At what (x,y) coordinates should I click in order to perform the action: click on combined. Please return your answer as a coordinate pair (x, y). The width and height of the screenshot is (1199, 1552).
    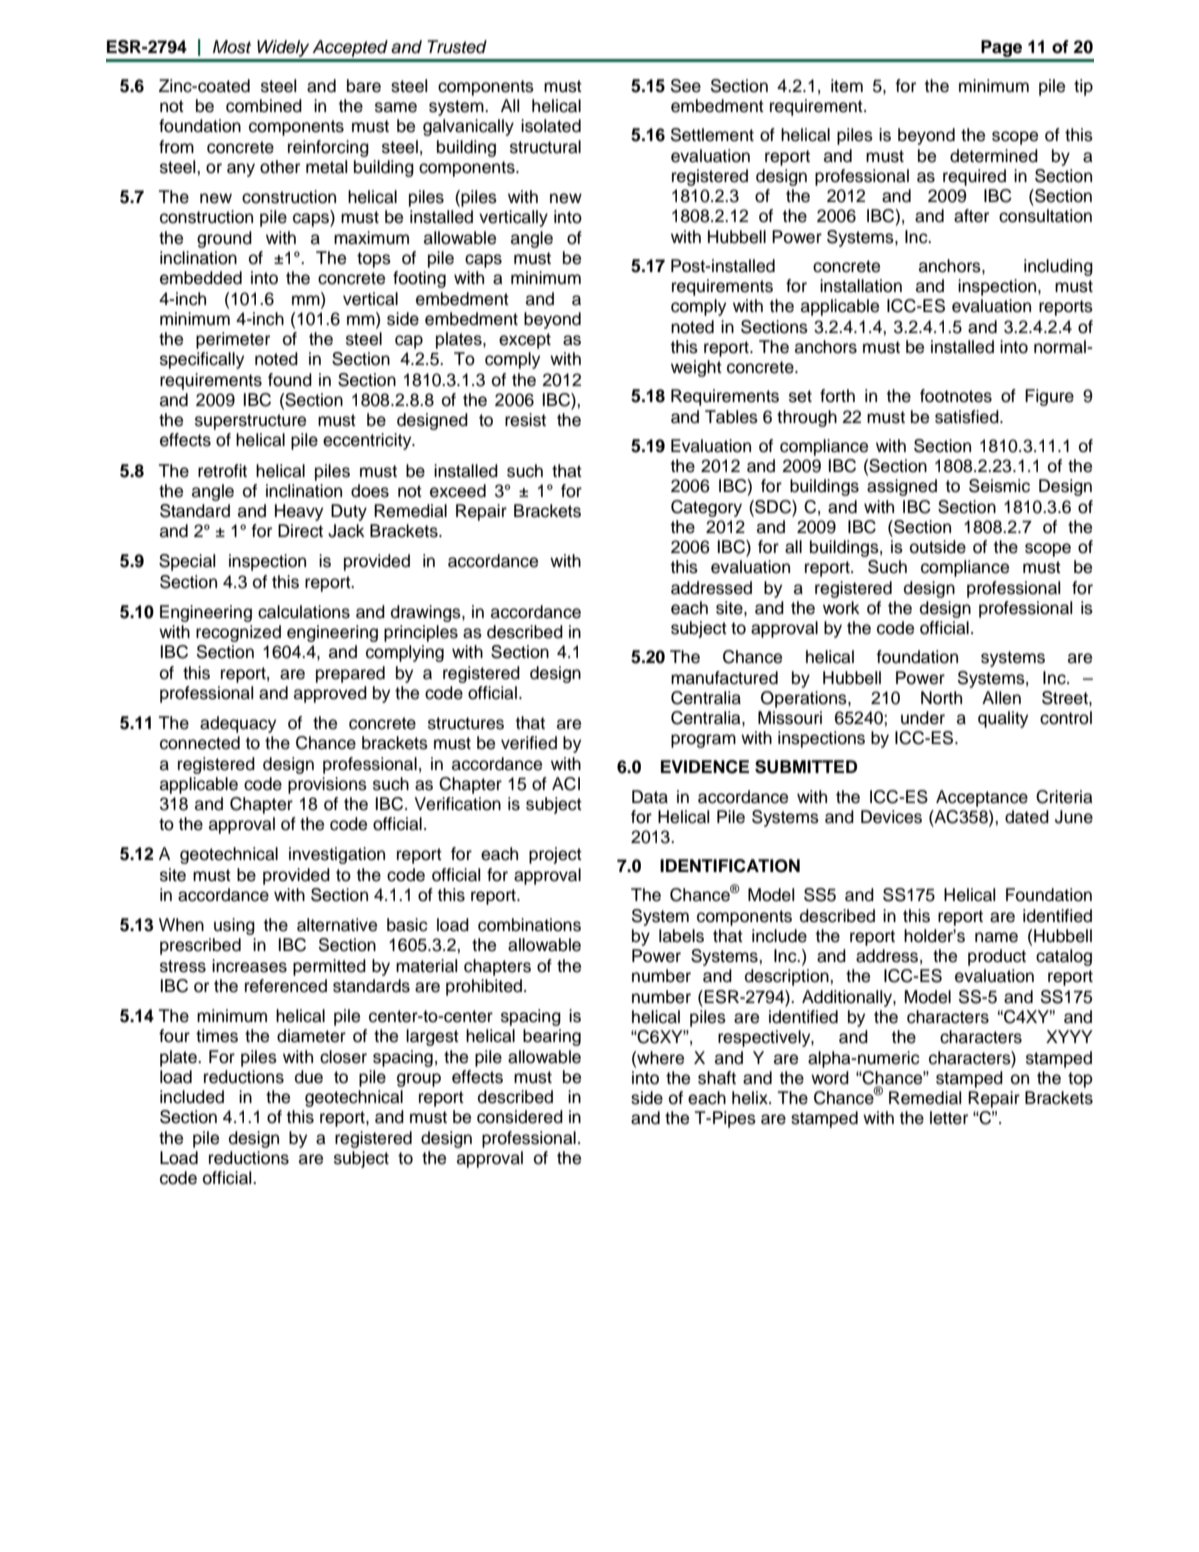
    Looking at the image, I should click on (264, 106).
